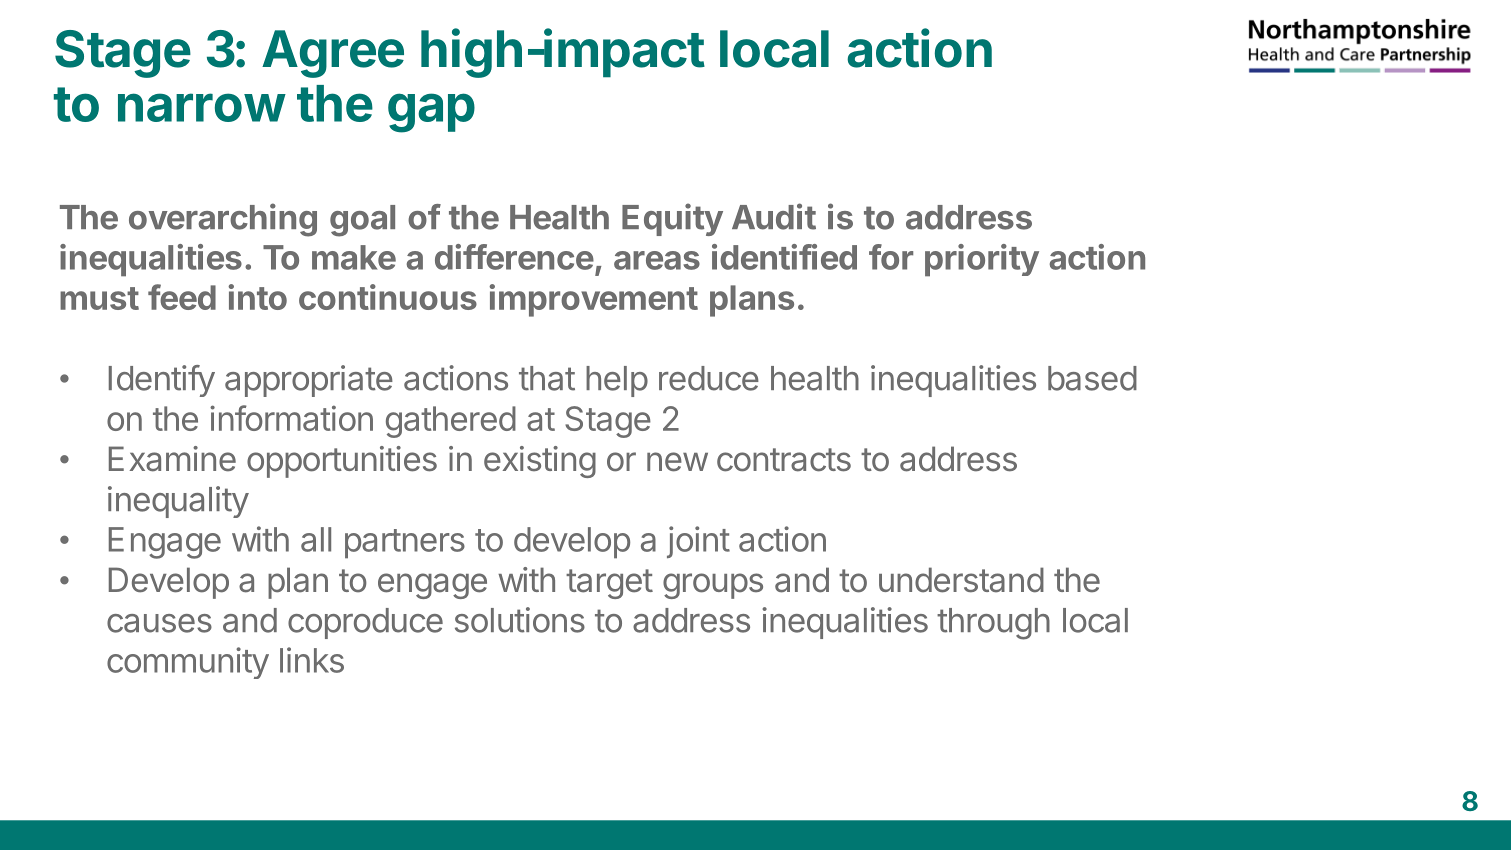 This page has width=1511, height=850. I want to click on priority, so click(982, 260).
